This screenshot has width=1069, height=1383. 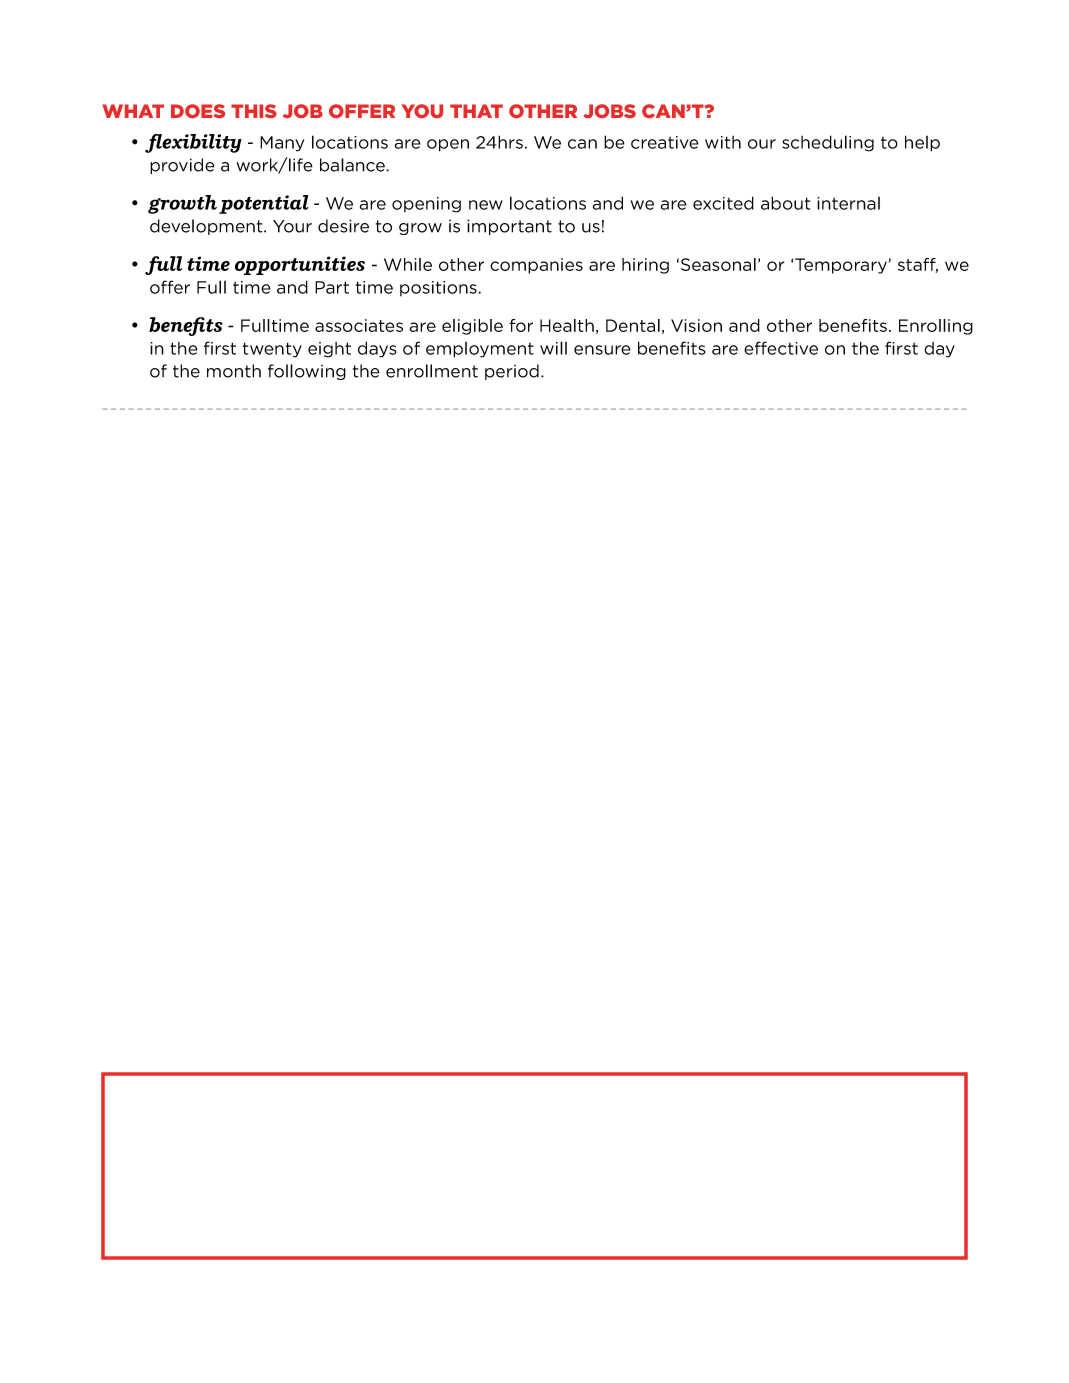 What do you see at coordinates (476, 111) in the screenshot?
I see `THAT` at bounding box center [476, 111].
